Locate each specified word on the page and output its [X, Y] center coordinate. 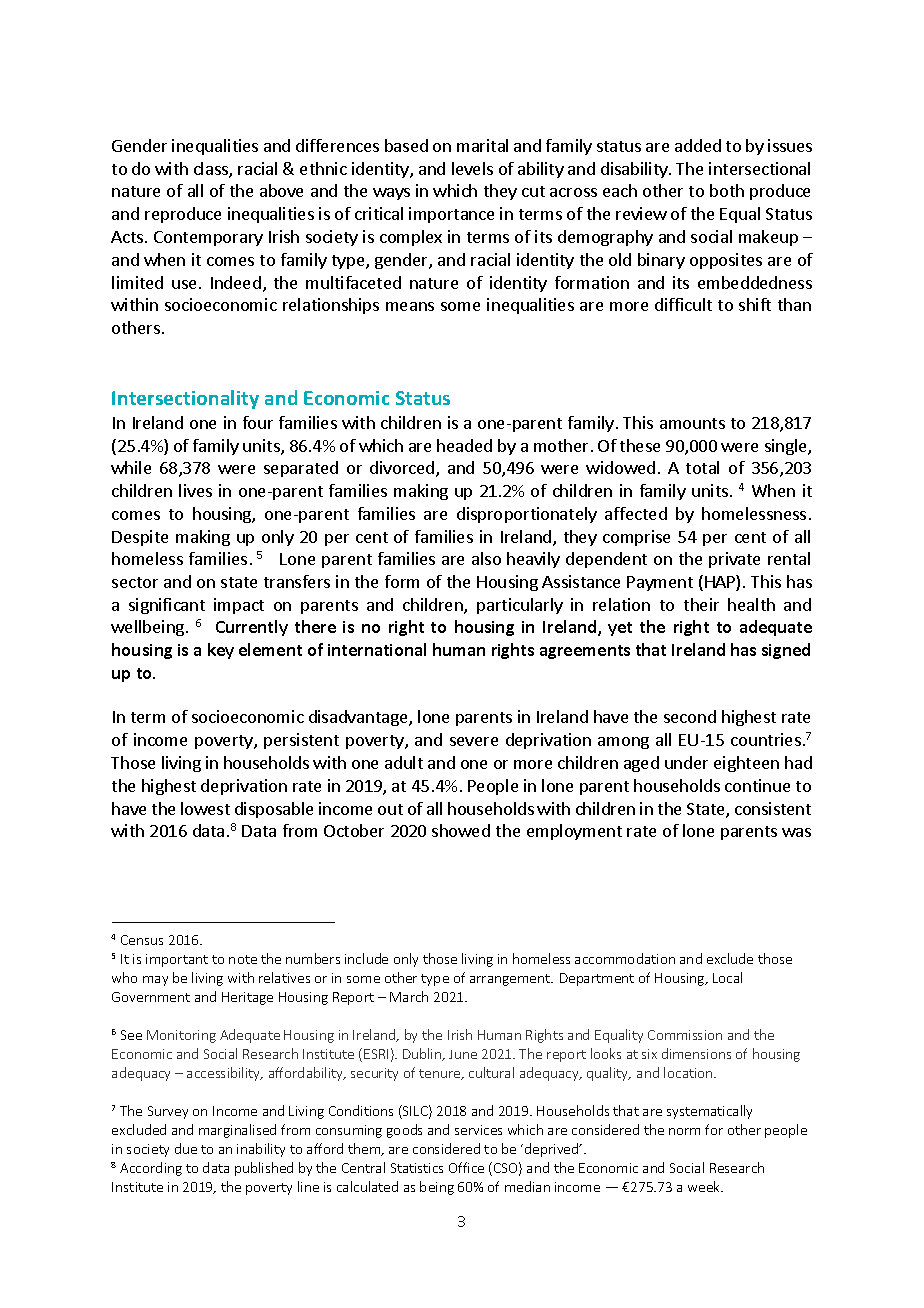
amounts [692, 423]
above [281, 190]
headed [464, 445]
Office [466, 1167]
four [258, 422]
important [177, 960]
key [221, 651]
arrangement [511, 980]
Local [727, 977]
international [377, 649]
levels [472, 168]
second [690, 716]
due [186, 1148]
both [727, 190]
